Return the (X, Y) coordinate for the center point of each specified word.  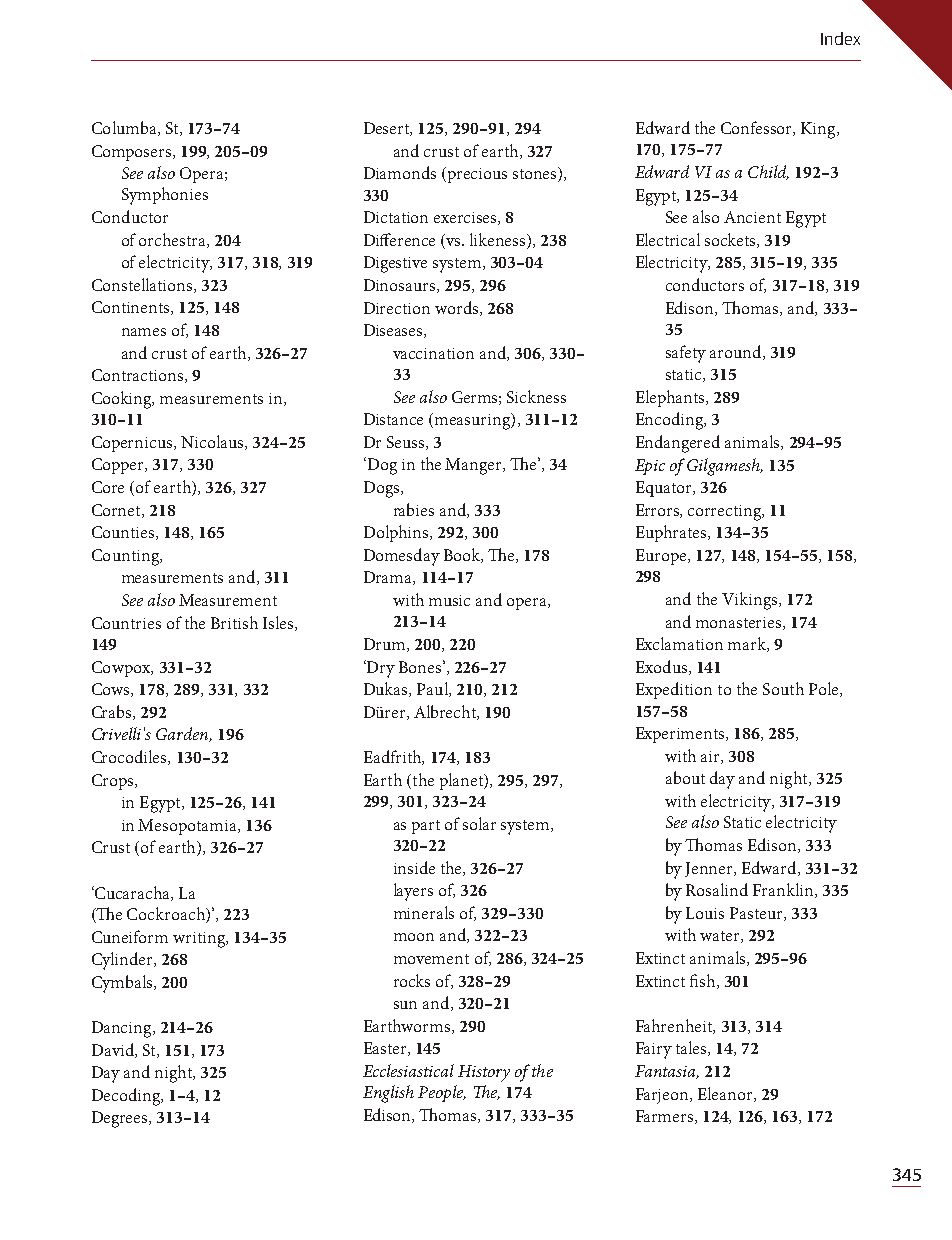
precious (477, 175)
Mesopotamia (188, 827)
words (458, 308)
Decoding (127, 1097)
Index (840, 38)
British (234, 622)
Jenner (710, 869)
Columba (125, 128)
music (449, 600)
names (144, 332)
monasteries (740, 623)
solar (479, 823)
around (737, 352)
